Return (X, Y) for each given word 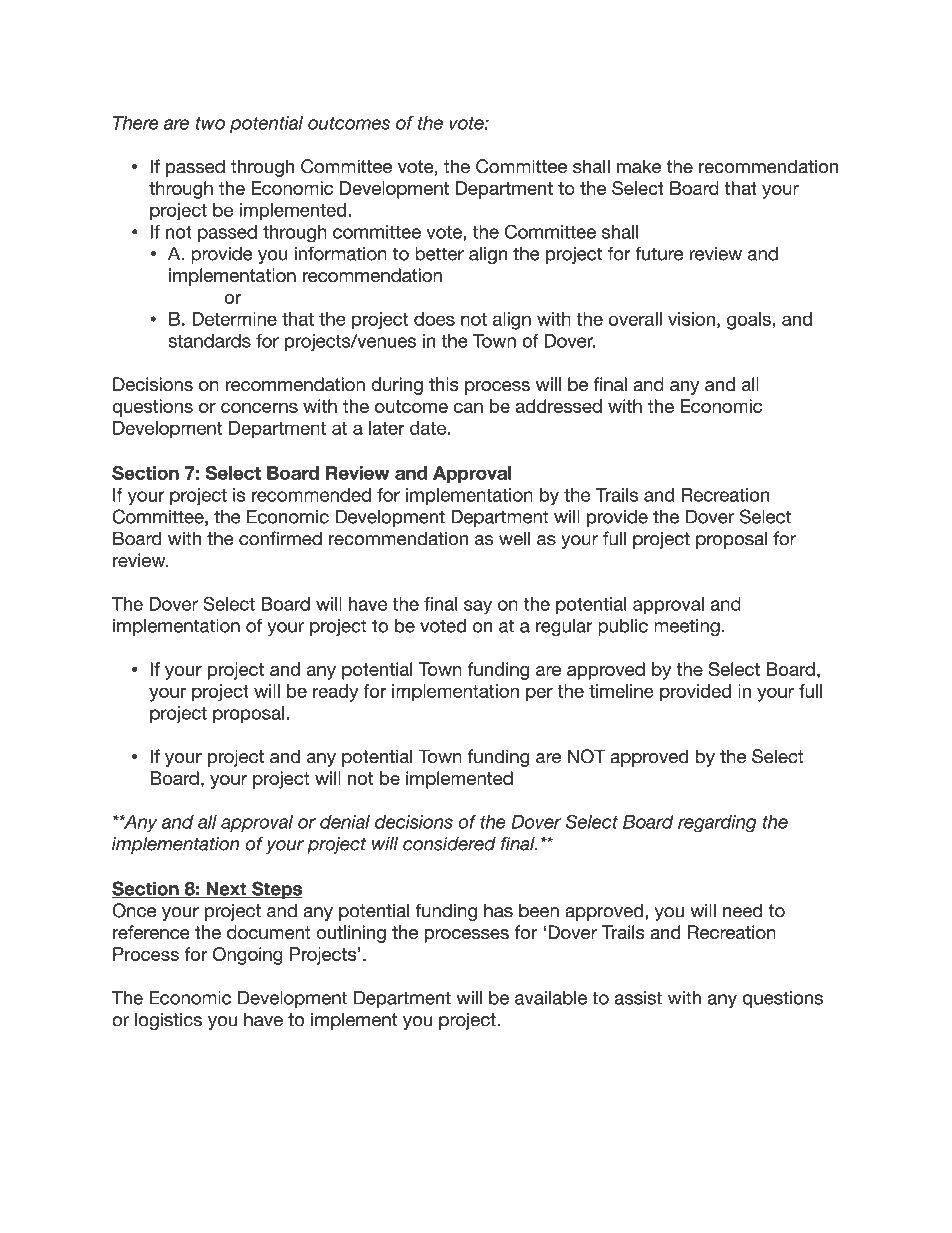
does (434, 319)
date (428, 428)
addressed (558, 406)
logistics (168, 1021)
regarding (717, 824)
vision (691, 319)
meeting (687, 627)
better (439, 253)
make (639, 166)
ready (335, 693)
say (478, 607)
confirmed (280, 538)
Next (226, 890)
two (210, 123)
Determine (234, 319)
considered (449, 843)
